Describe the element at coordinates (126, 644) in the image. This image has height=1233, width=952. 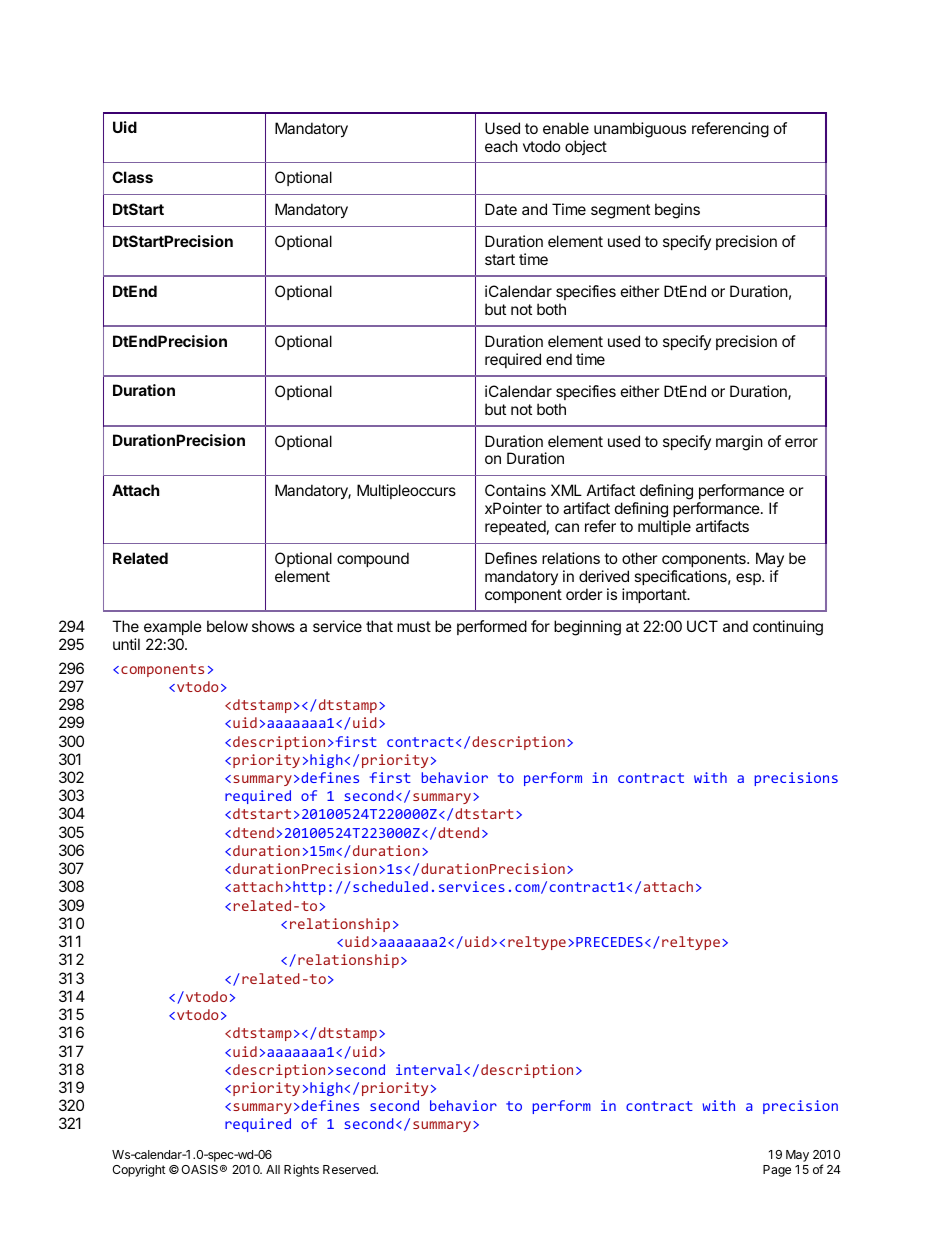
I see `until` at that location.
